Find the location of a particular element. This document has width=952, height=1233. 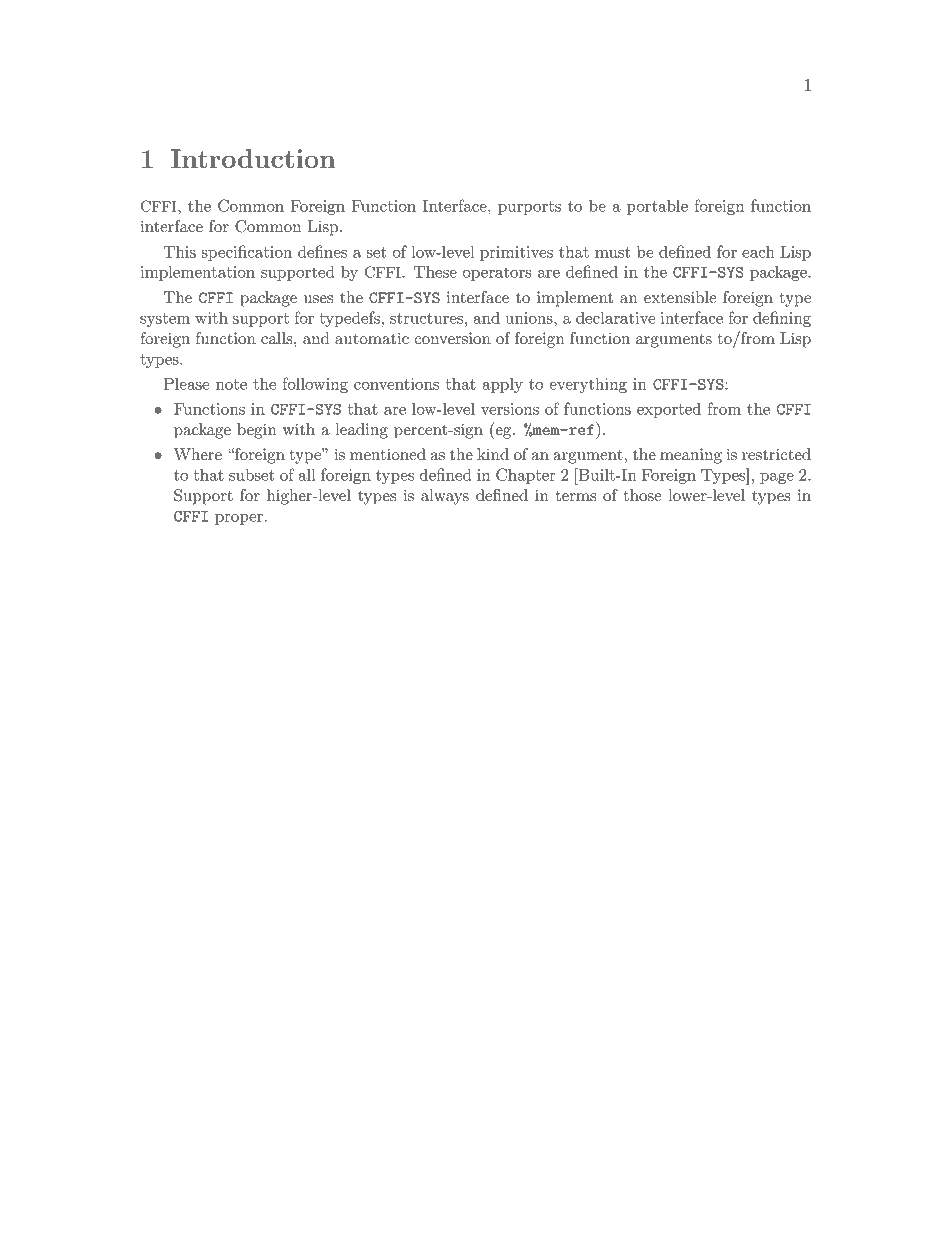

always is located at coordinates (445, 497).
